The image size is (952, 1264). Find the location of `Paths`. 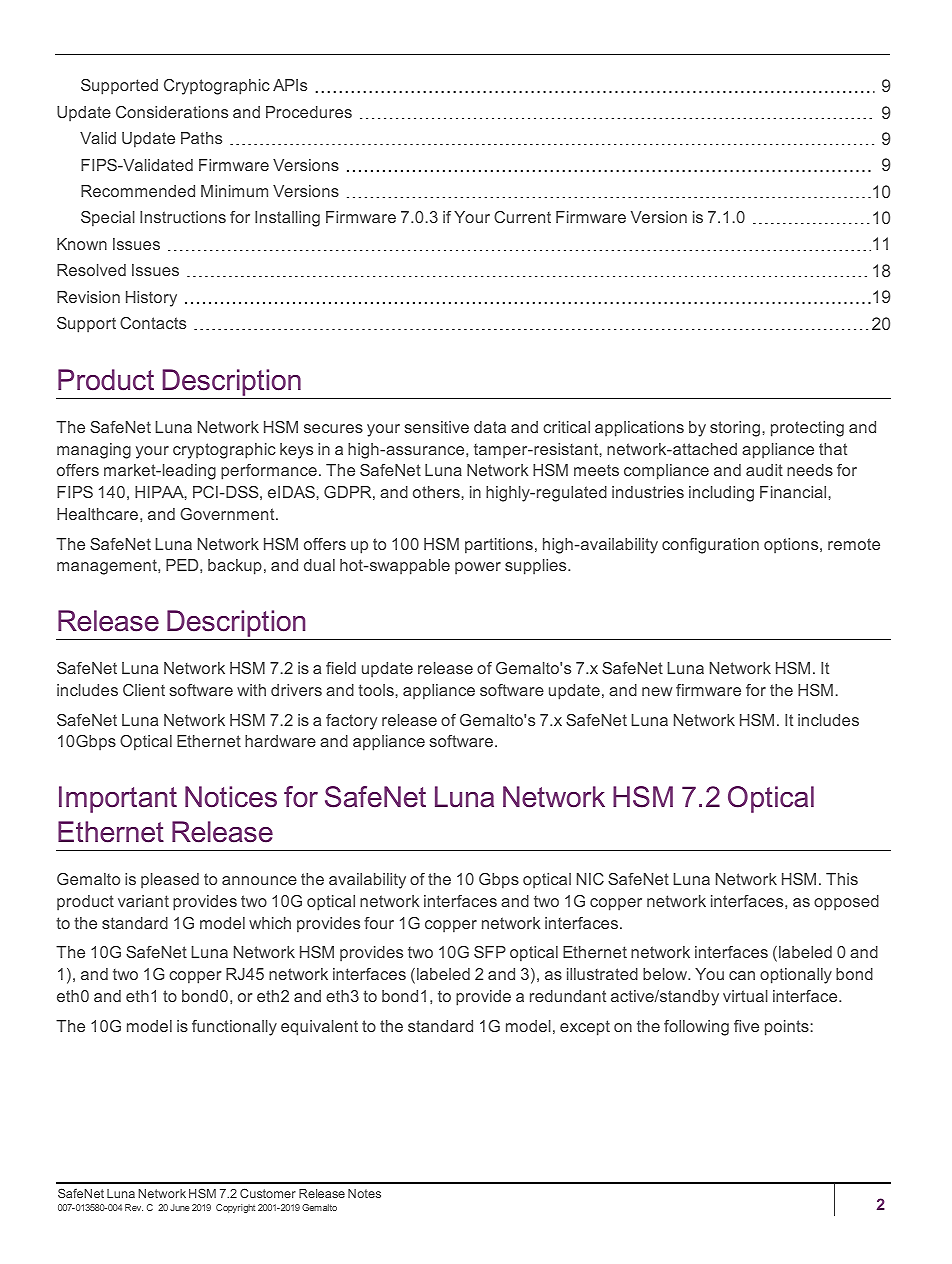

Paths is located at coordinates (201, 138).
